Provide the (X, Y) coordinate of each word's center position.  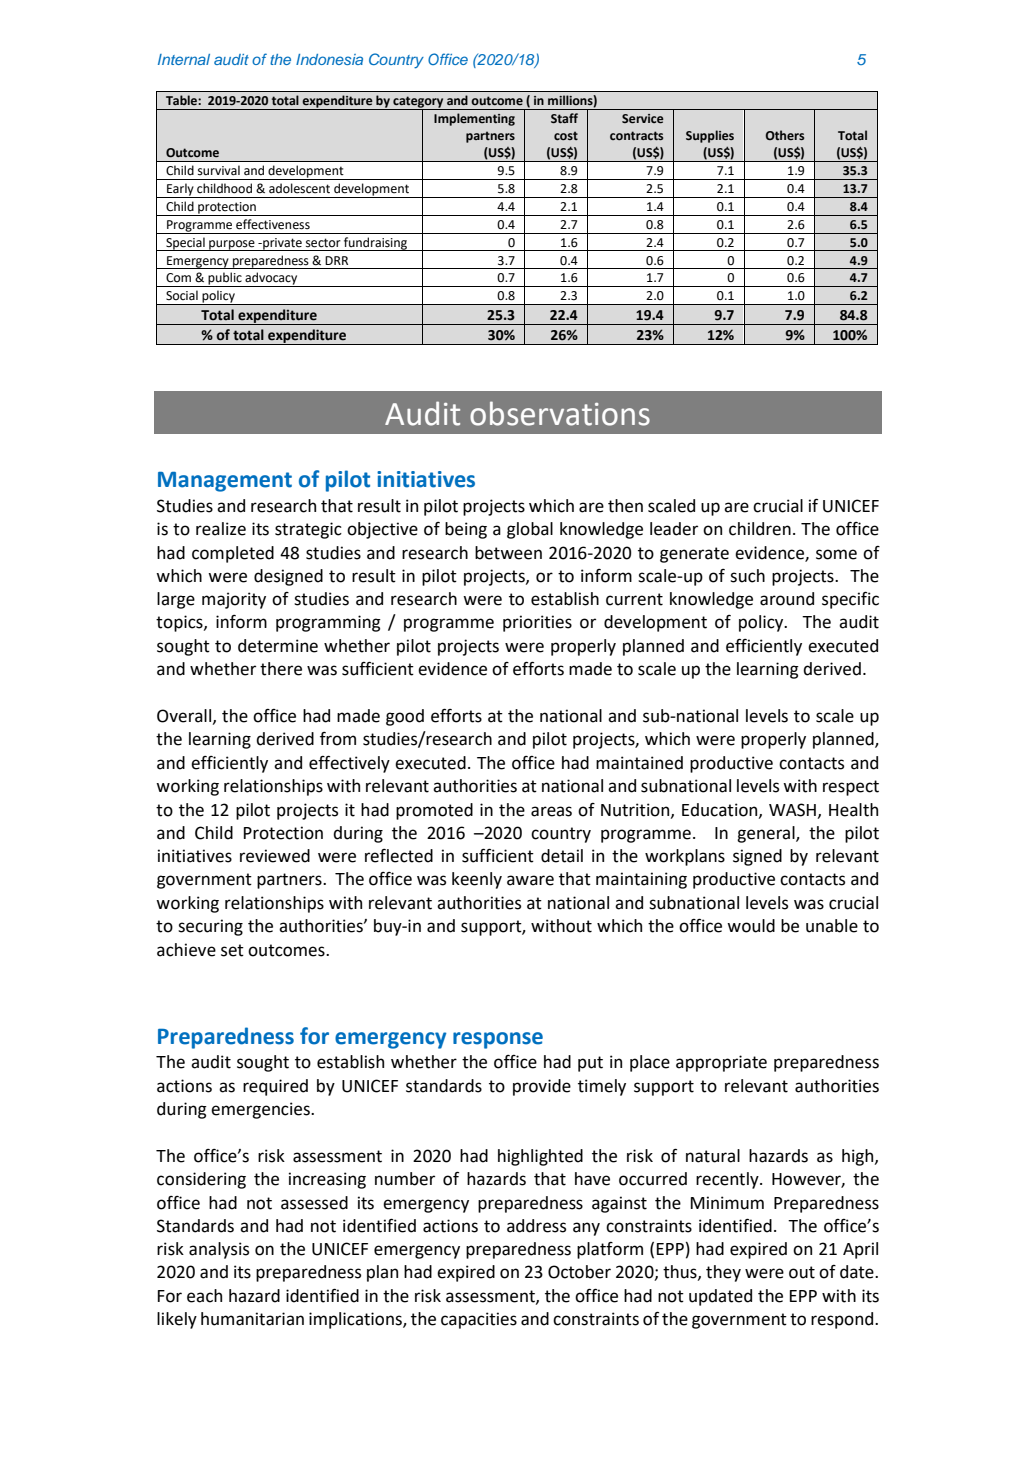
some (836, 554)
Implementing (474, 119)
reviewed (275, 856)
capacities (479, 1320)
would (751, 926)
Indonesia (329, 59)
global (530, 530)
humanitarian (252, 1319)
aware (530, 880)
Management (225, 482)
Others (785, 135)
